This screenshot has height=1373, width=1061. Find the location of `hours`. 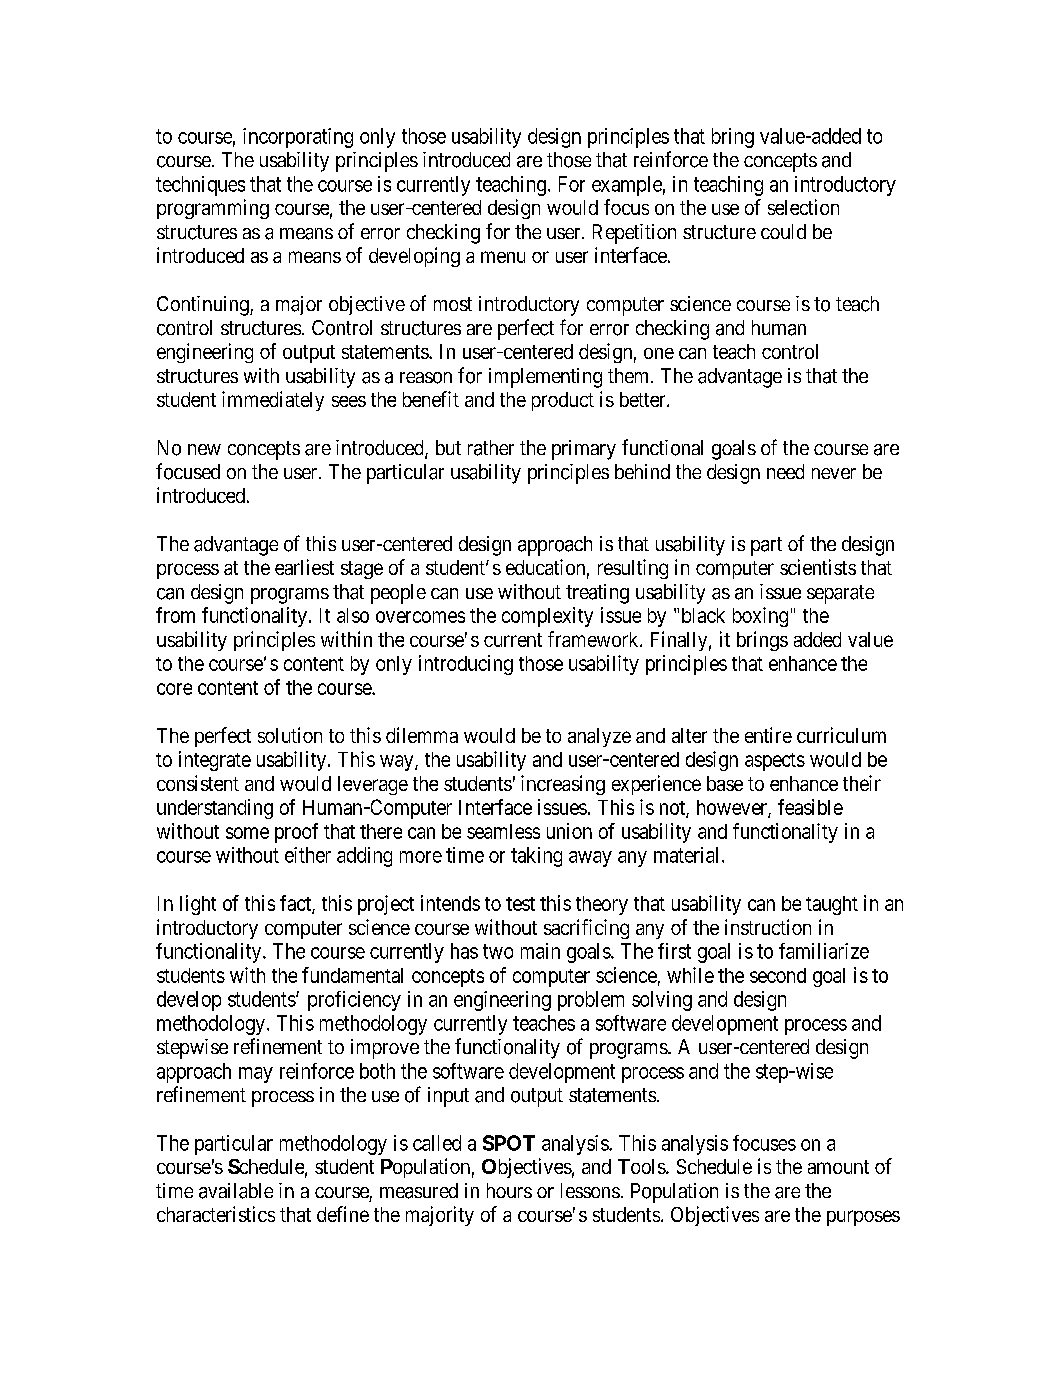

hours is located at coordinates (509, 1190).
